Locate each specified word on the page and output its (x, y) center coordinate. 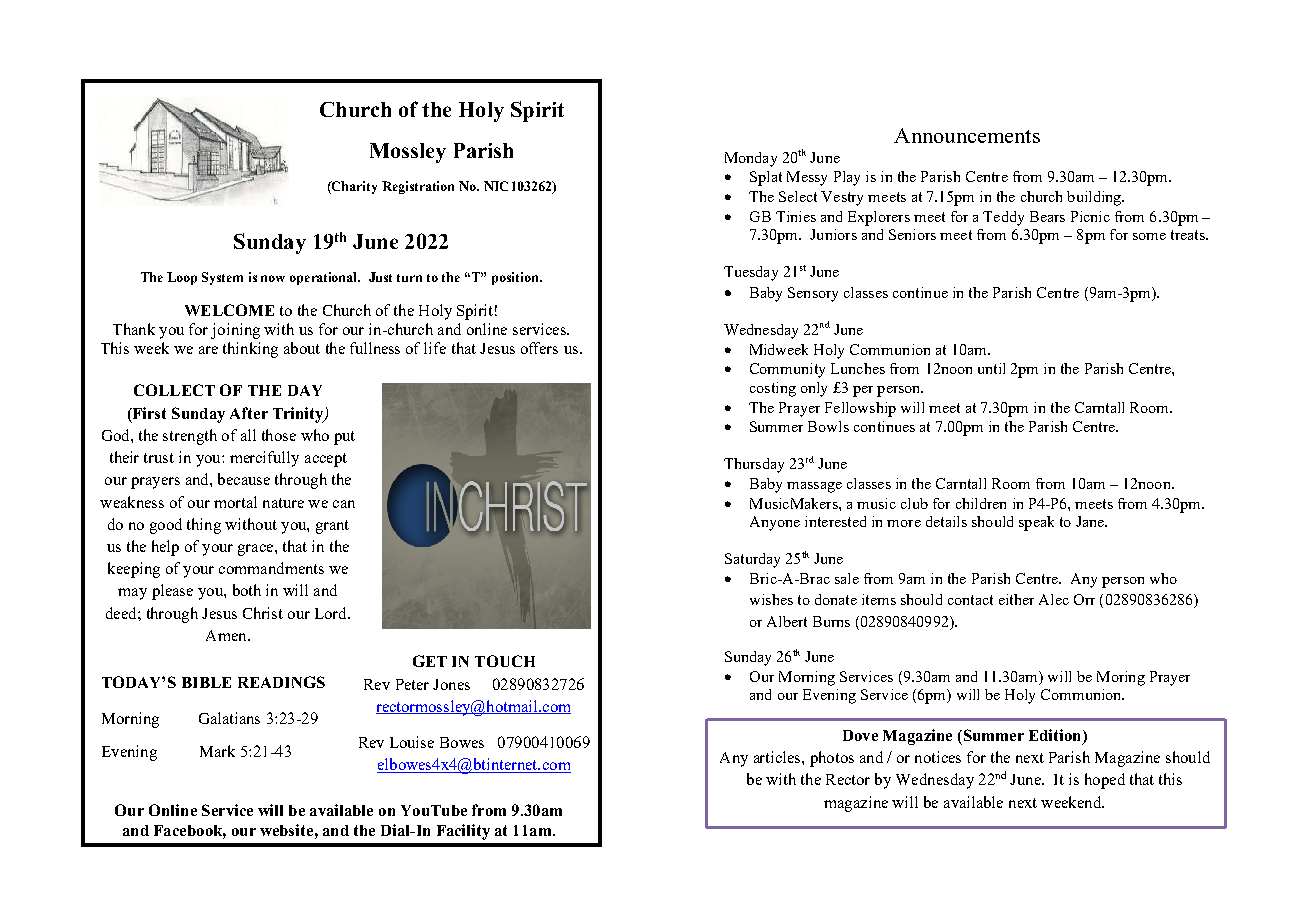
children (981, 503)
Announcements (967, 135)
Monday (751, 159)
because (244, 479)
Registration (418, 187)
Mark (217, 751)
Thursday (754, 465)
